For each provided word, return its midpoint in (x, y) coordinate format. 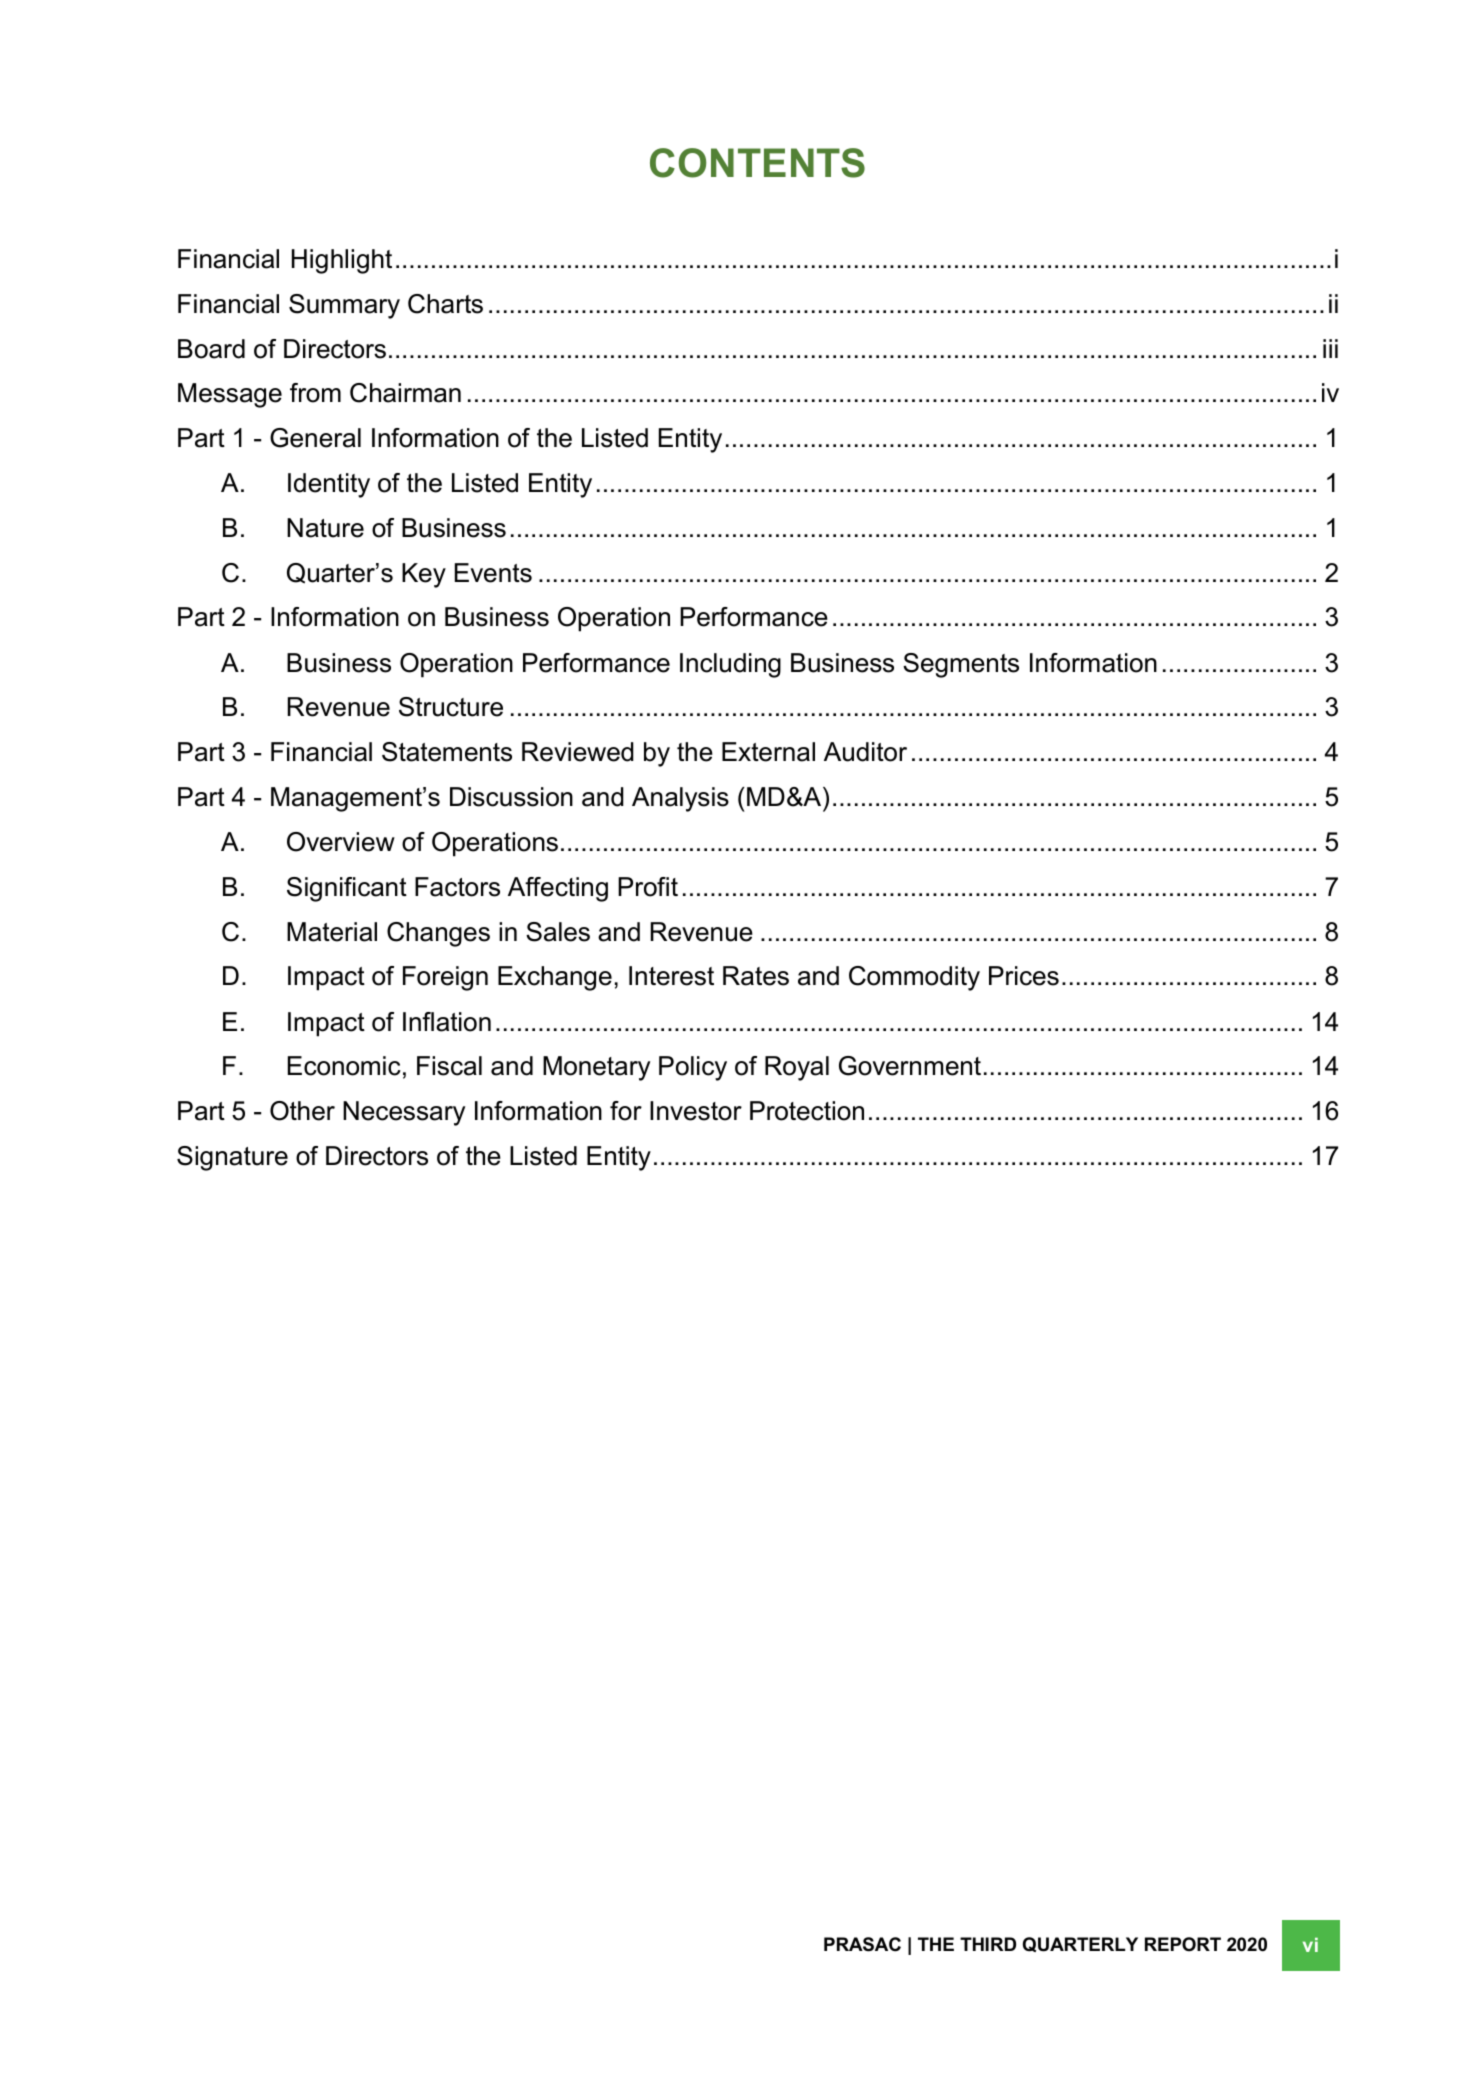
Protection (807, 1111)
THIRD (988, 1944)
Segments (961, 665)
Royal (797, 1068)
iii (1330, 348)
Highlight (342, 261)
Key (424, 575)
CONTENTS (757, 163)
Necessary (404, 1113)
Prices (1024, 976)
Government (910, 1066)
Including (730, 665)
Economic (344, 1066)
